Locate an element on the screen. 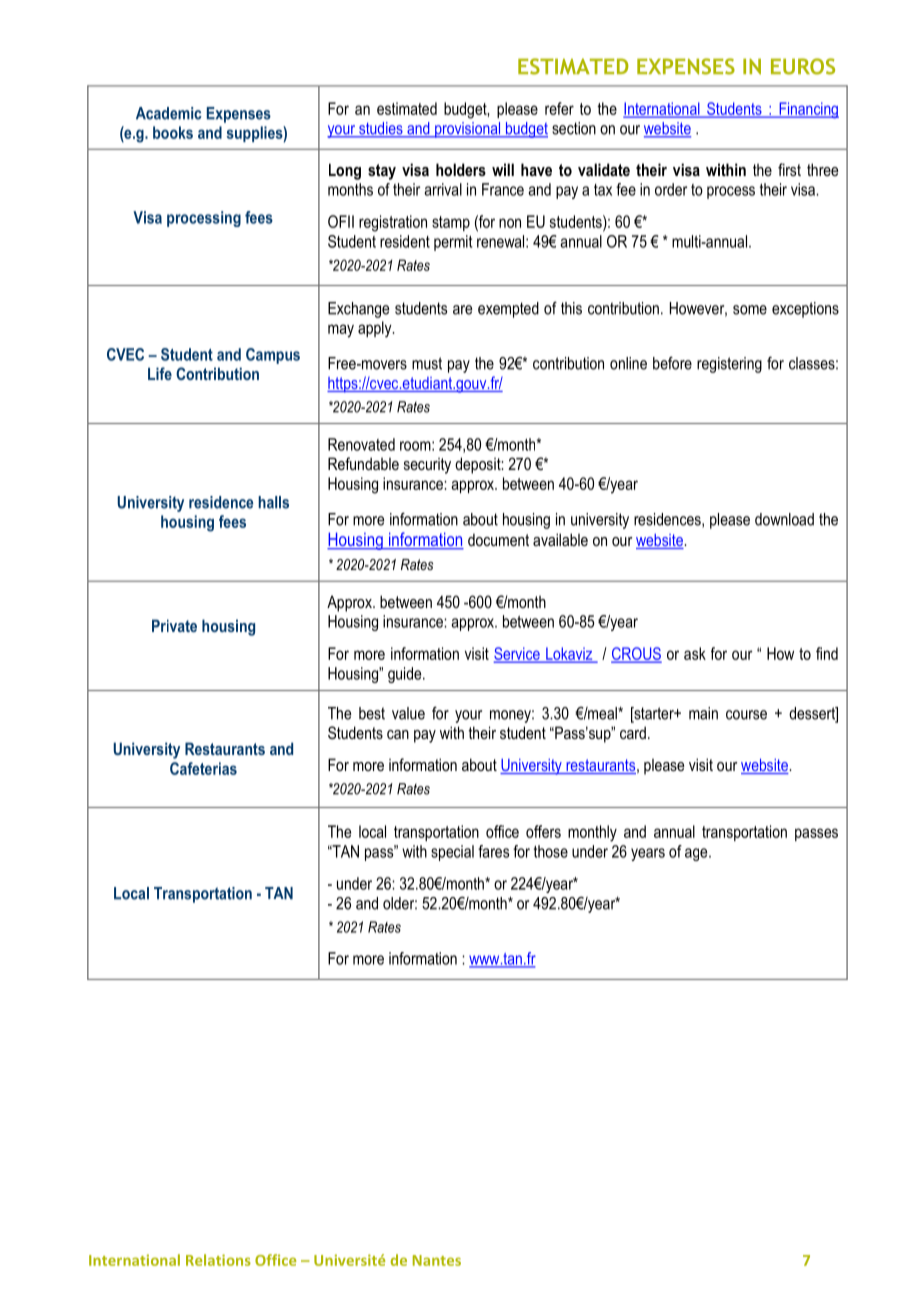 Image resolution: width=924 pixels, height=1308 pixels. download is located at coordinates (784, 519).
